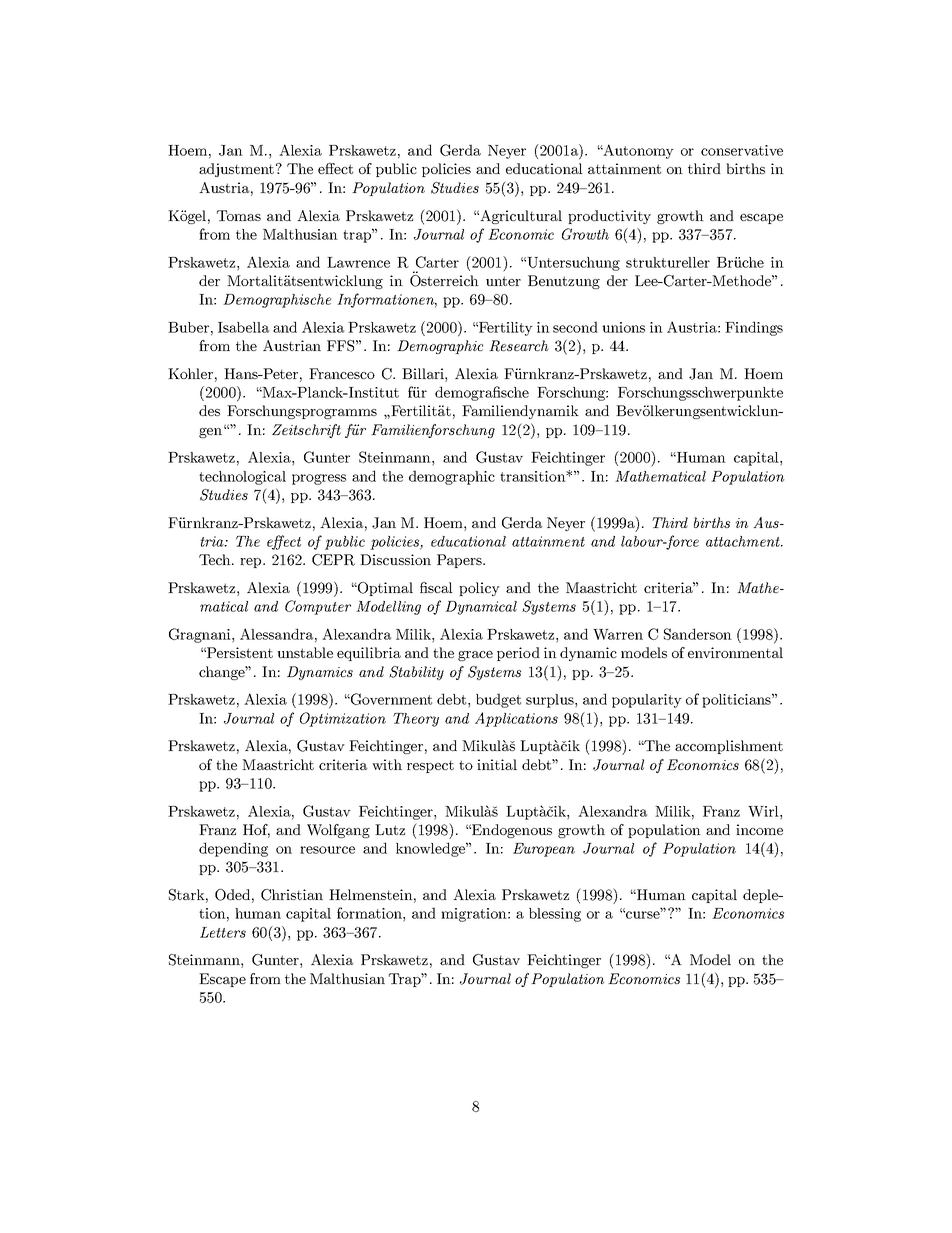 This screenshot has height=1233, width=952. What do you see at coordinates (252, 563) in the screenshot?
I see `rep` at bounding box center [252, 563].
